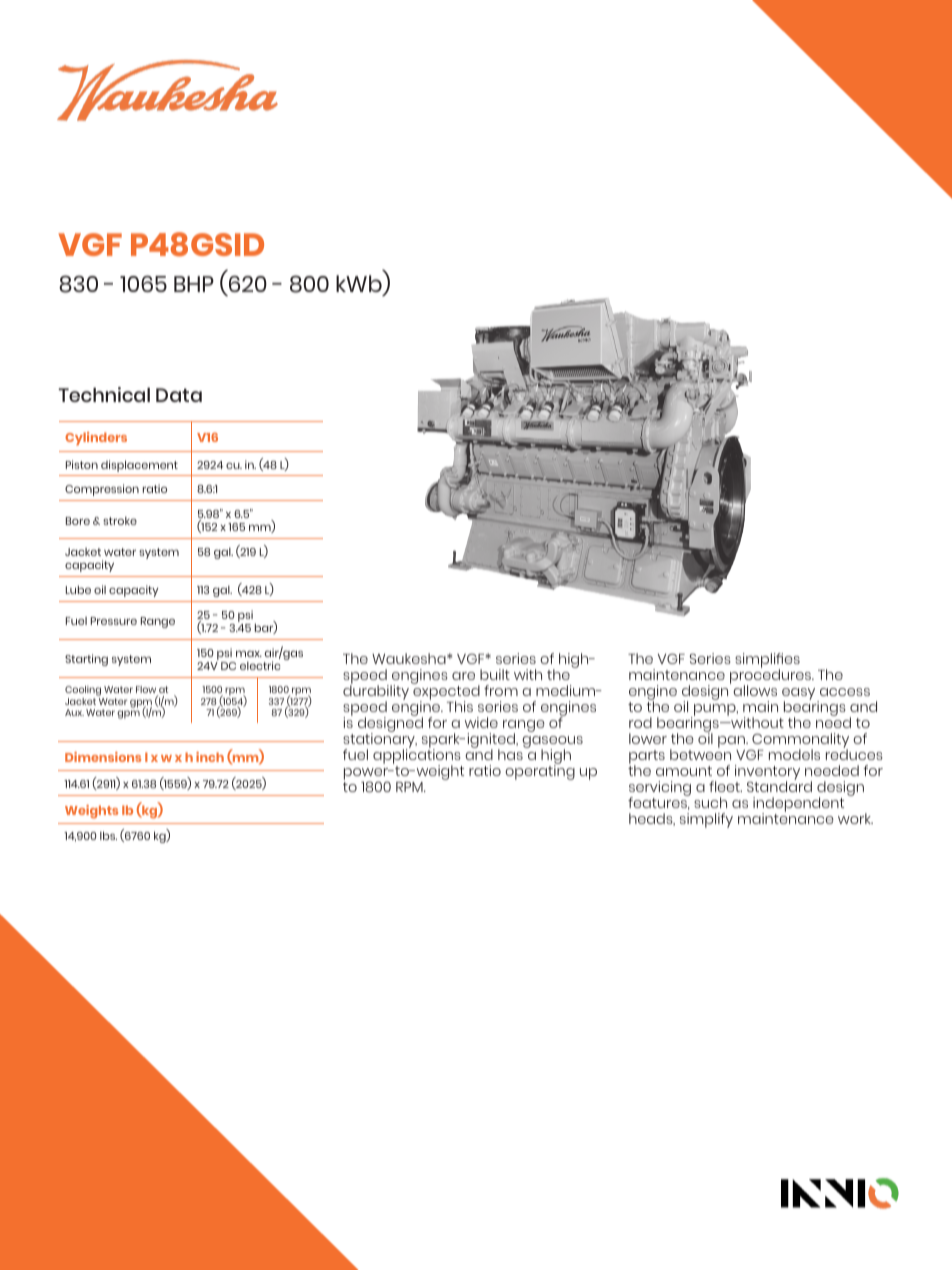 The width and height of the document is (952, 1270). I want to click on BHP, so click(194, 284).
